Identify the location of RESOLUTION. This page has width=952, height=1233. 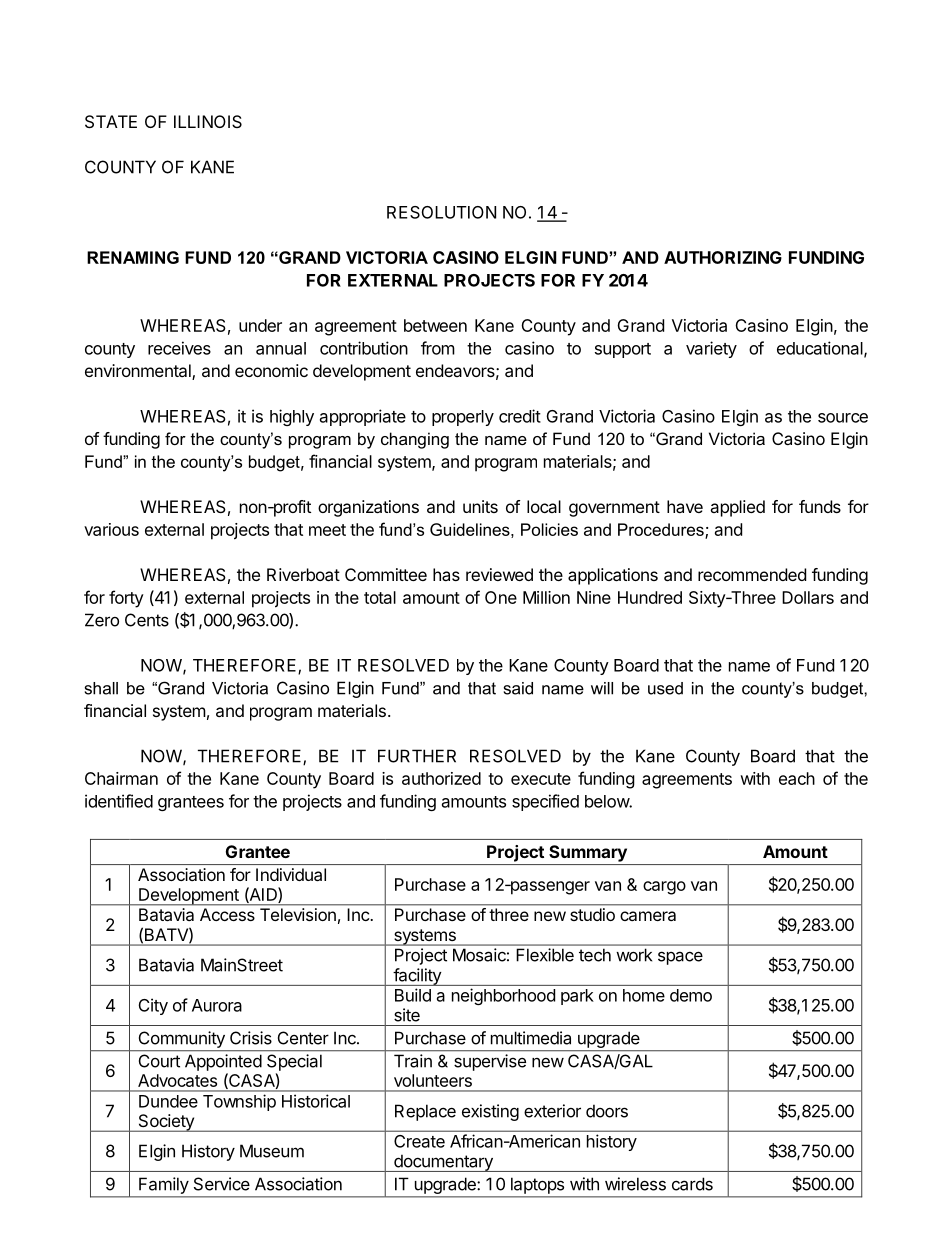
(441, 212).
